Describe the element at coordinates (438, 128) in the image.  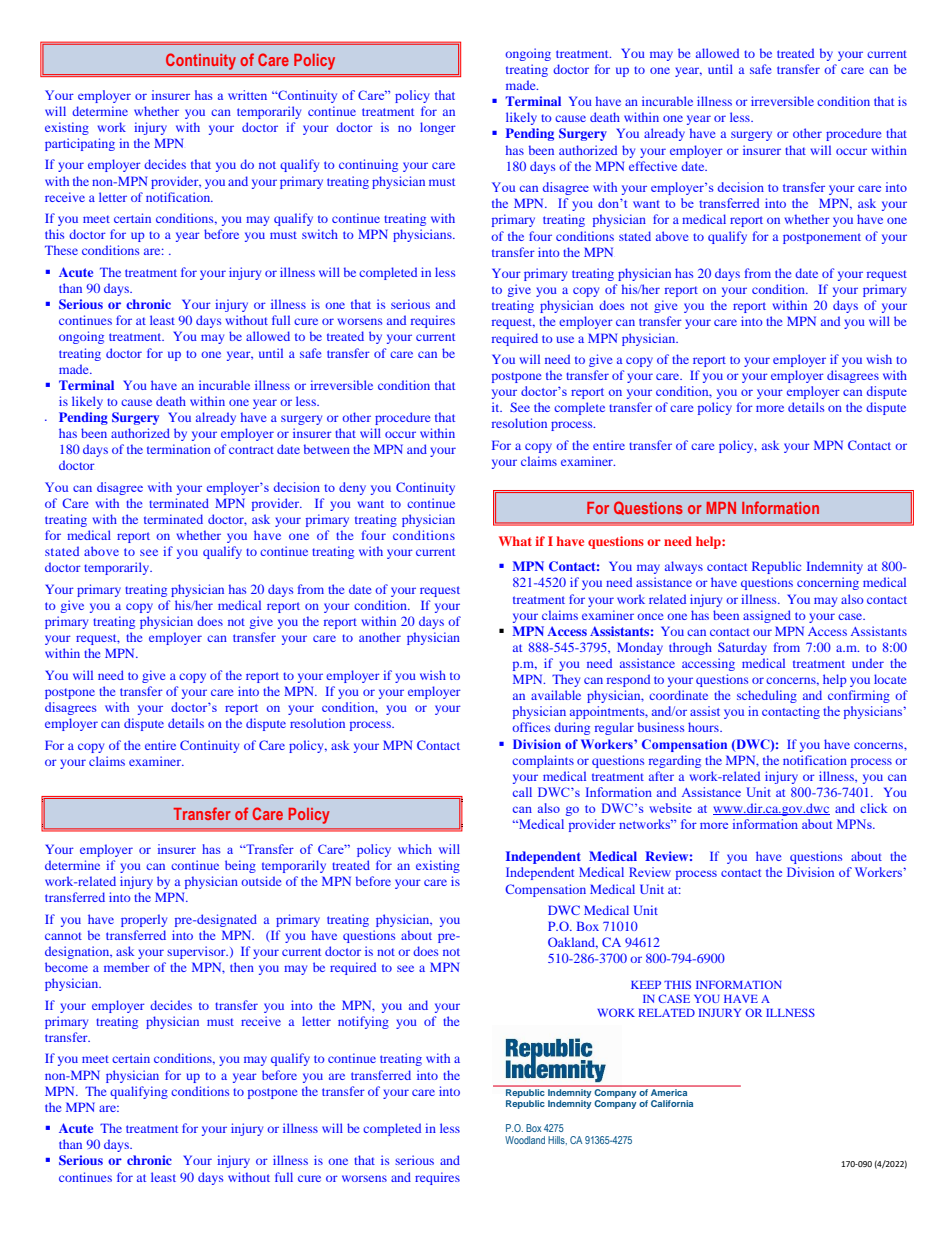
I see `longer` at that location.
